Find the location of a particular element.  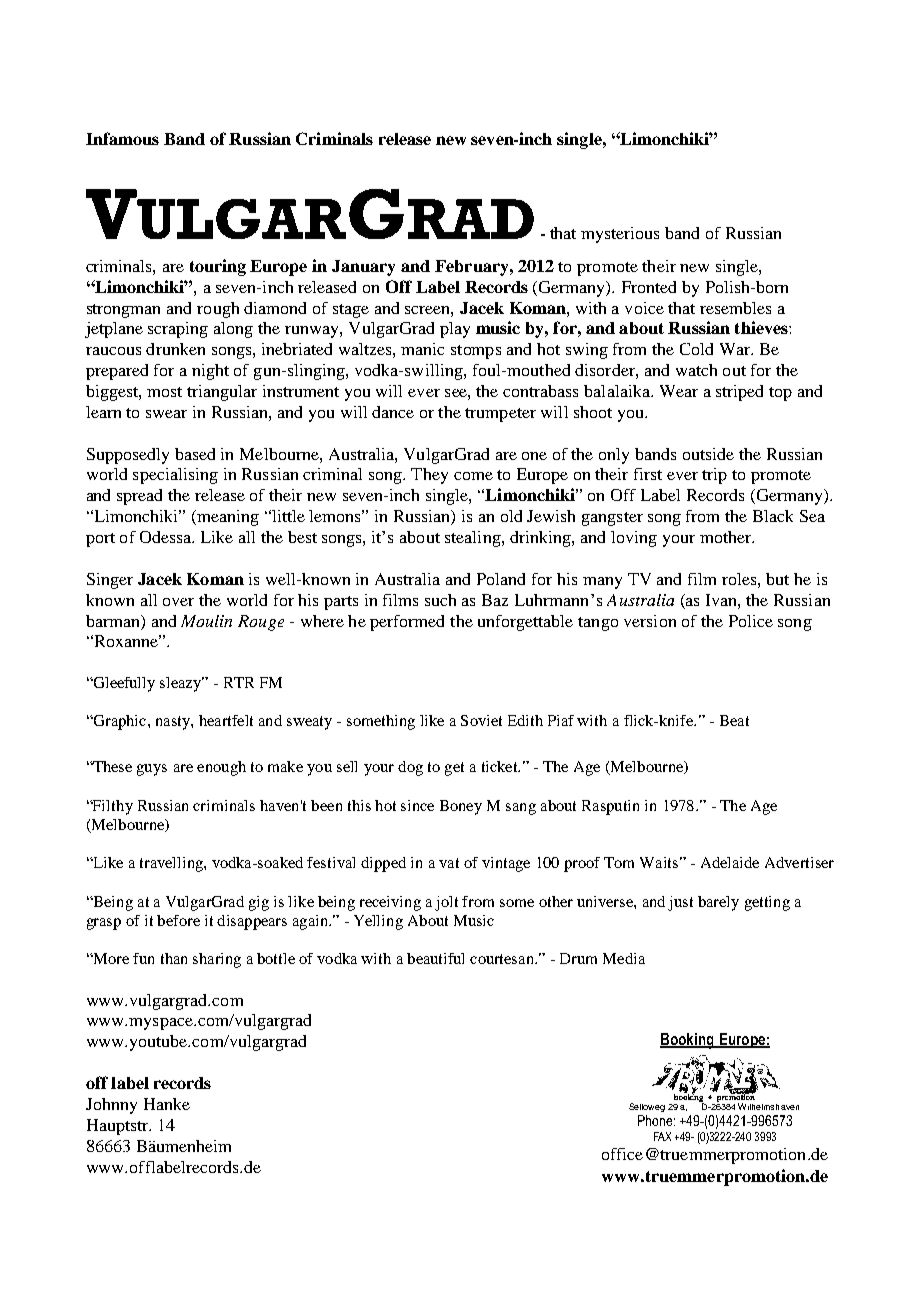

jolt is located at coordinates (446, 903).
